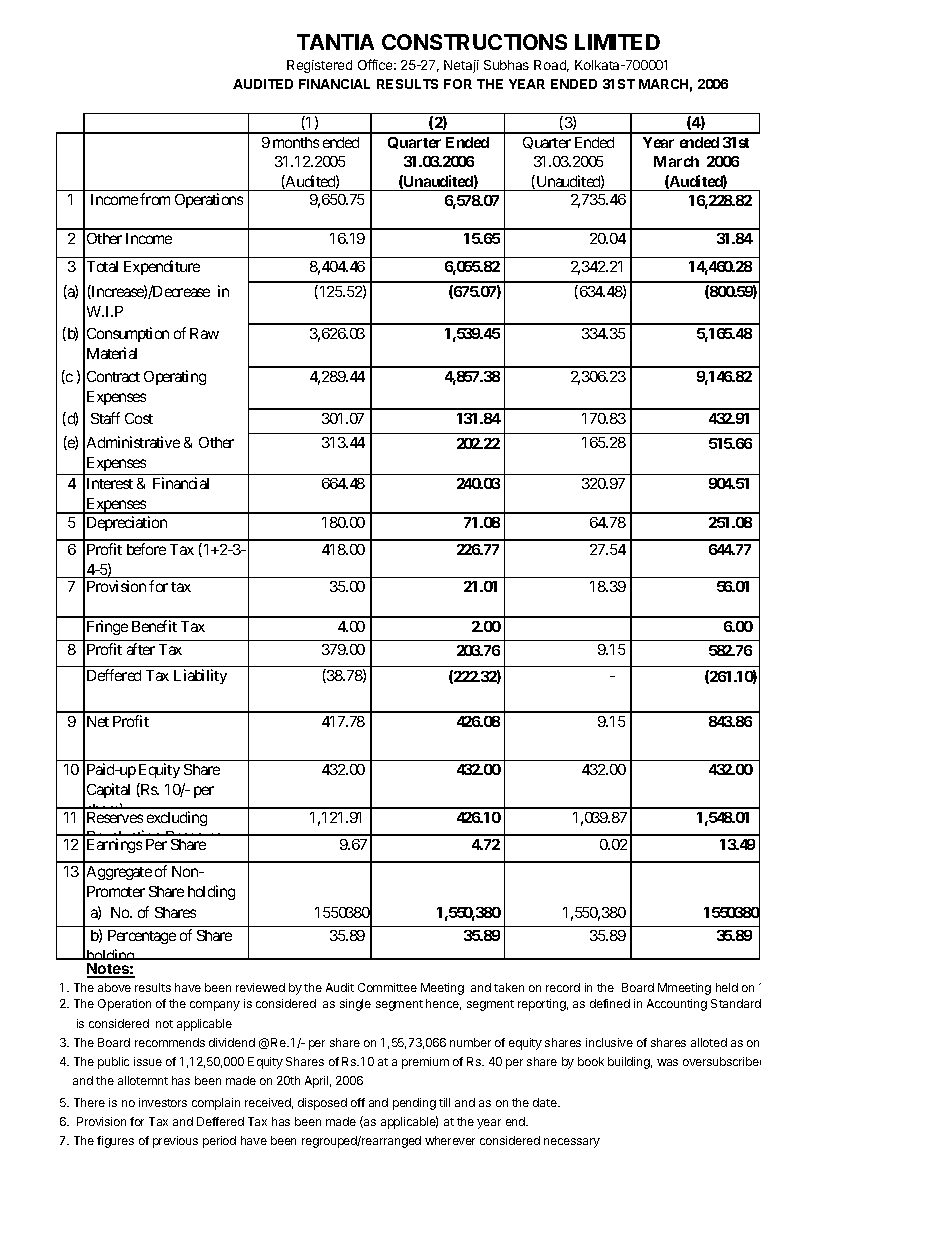 This screenshot has width=952, height=1233. What do you see at coordinates (727, 987) in the screenshot?
I see `held` at bounding box center [727, 987].
